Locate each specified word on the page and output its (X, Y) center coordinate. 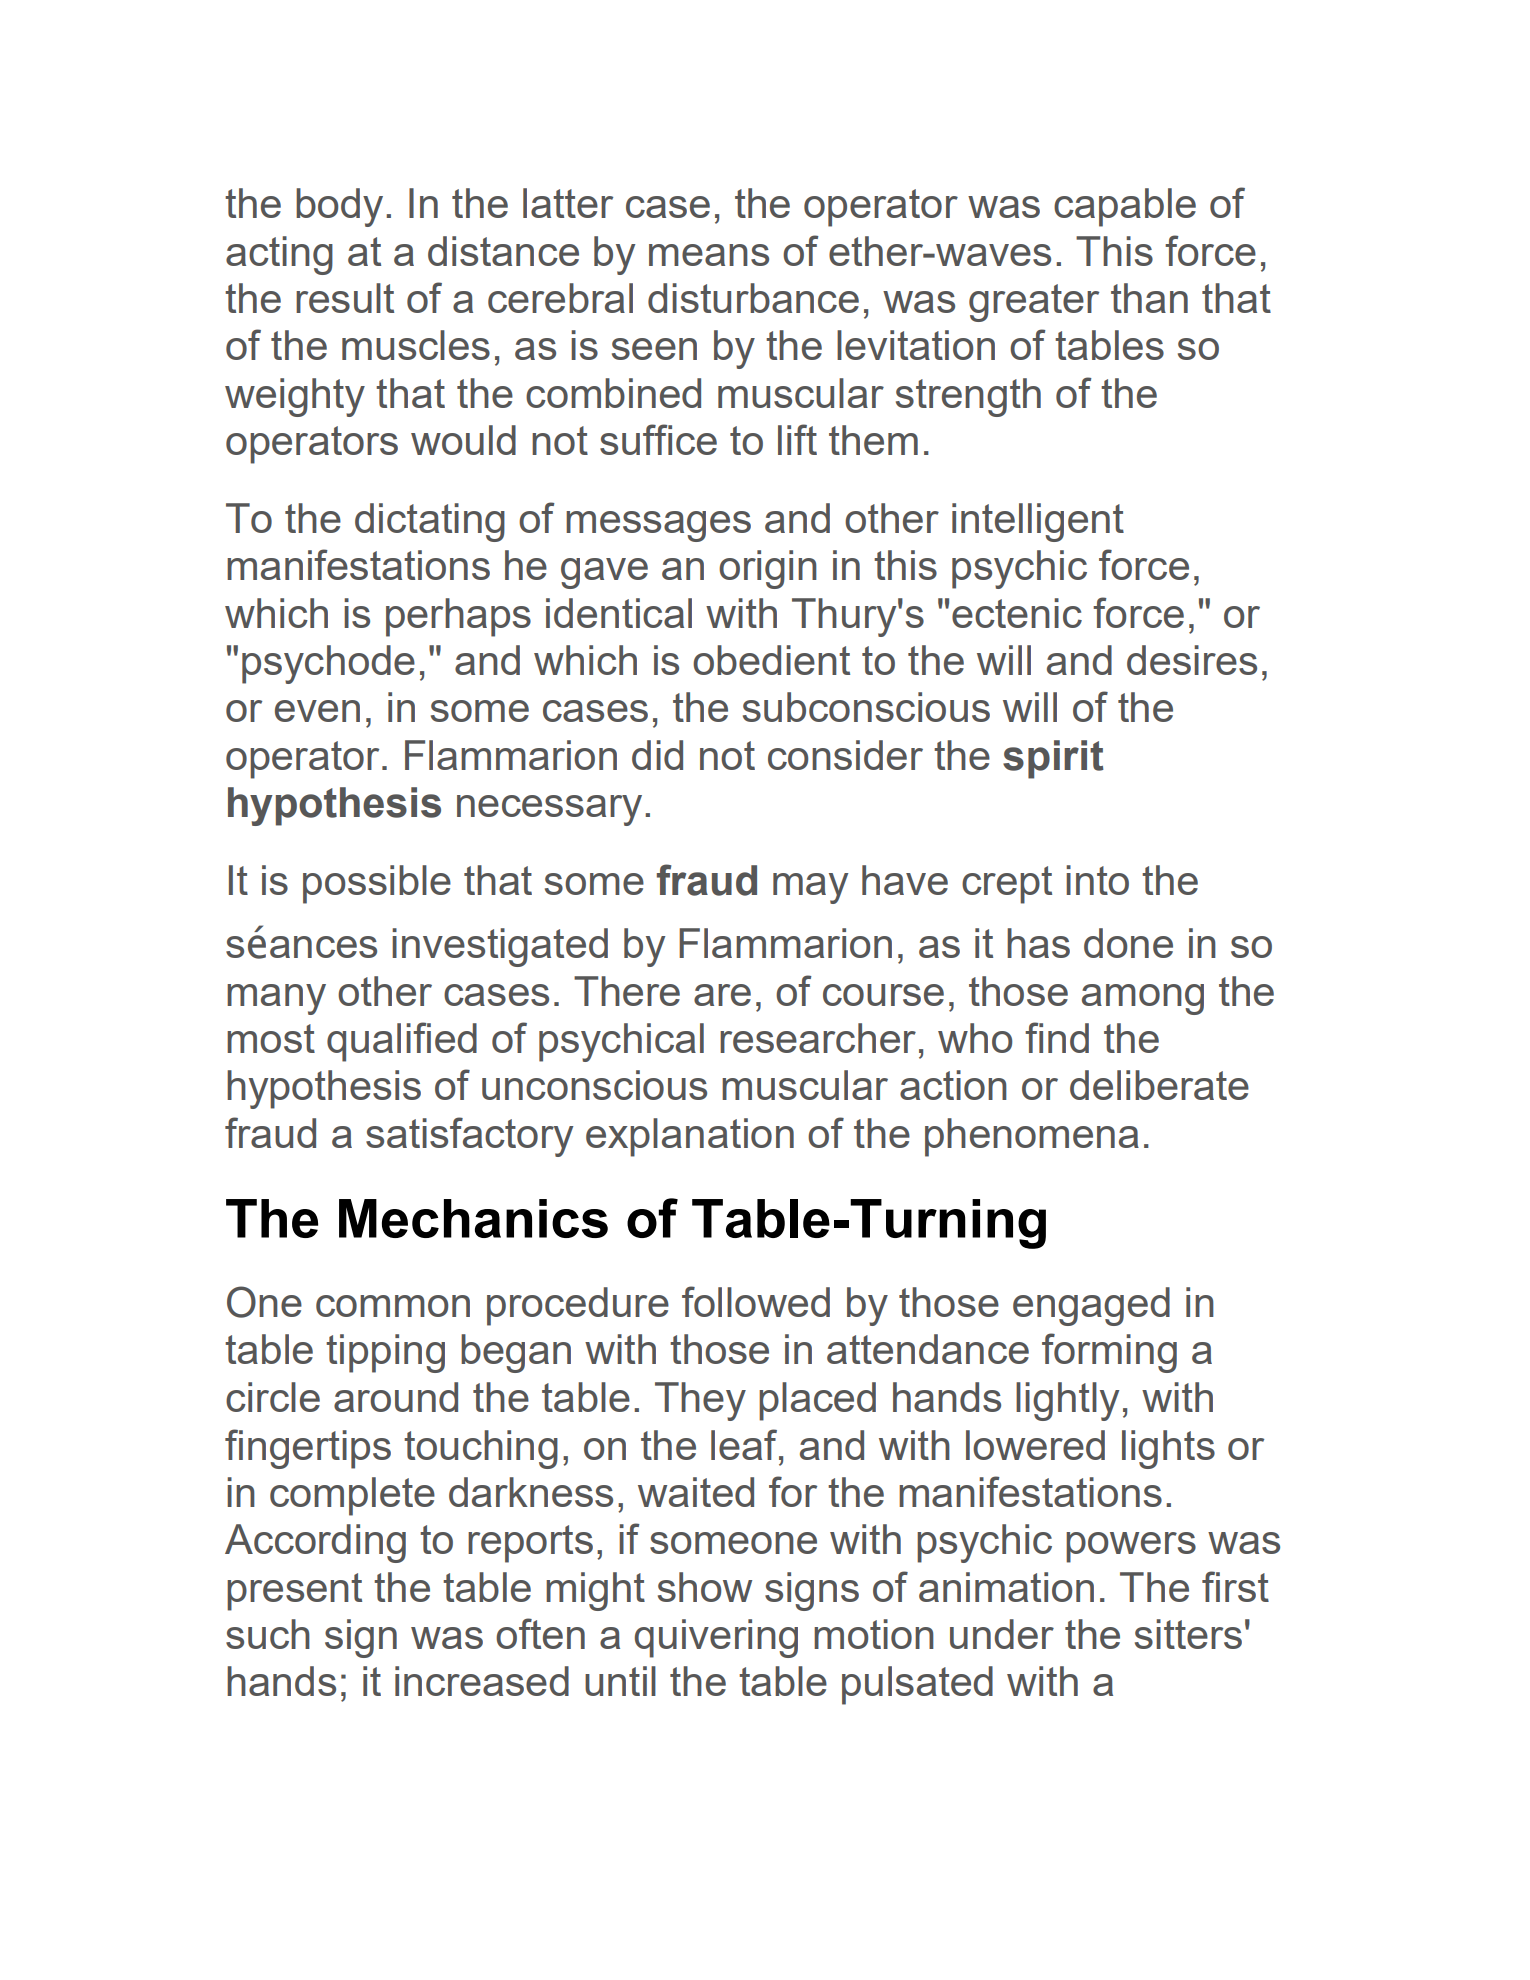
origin (768, 569)
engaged (1091, 1306)
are (722, 995)
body (339, 207)
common (393, 1306)
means (709, 255)
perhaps (458, 617)
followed (756, 1301)
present (294, 1592)
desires (1192, 660)
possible (377, 884)
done (1128, 943)
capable (1125, 207)
